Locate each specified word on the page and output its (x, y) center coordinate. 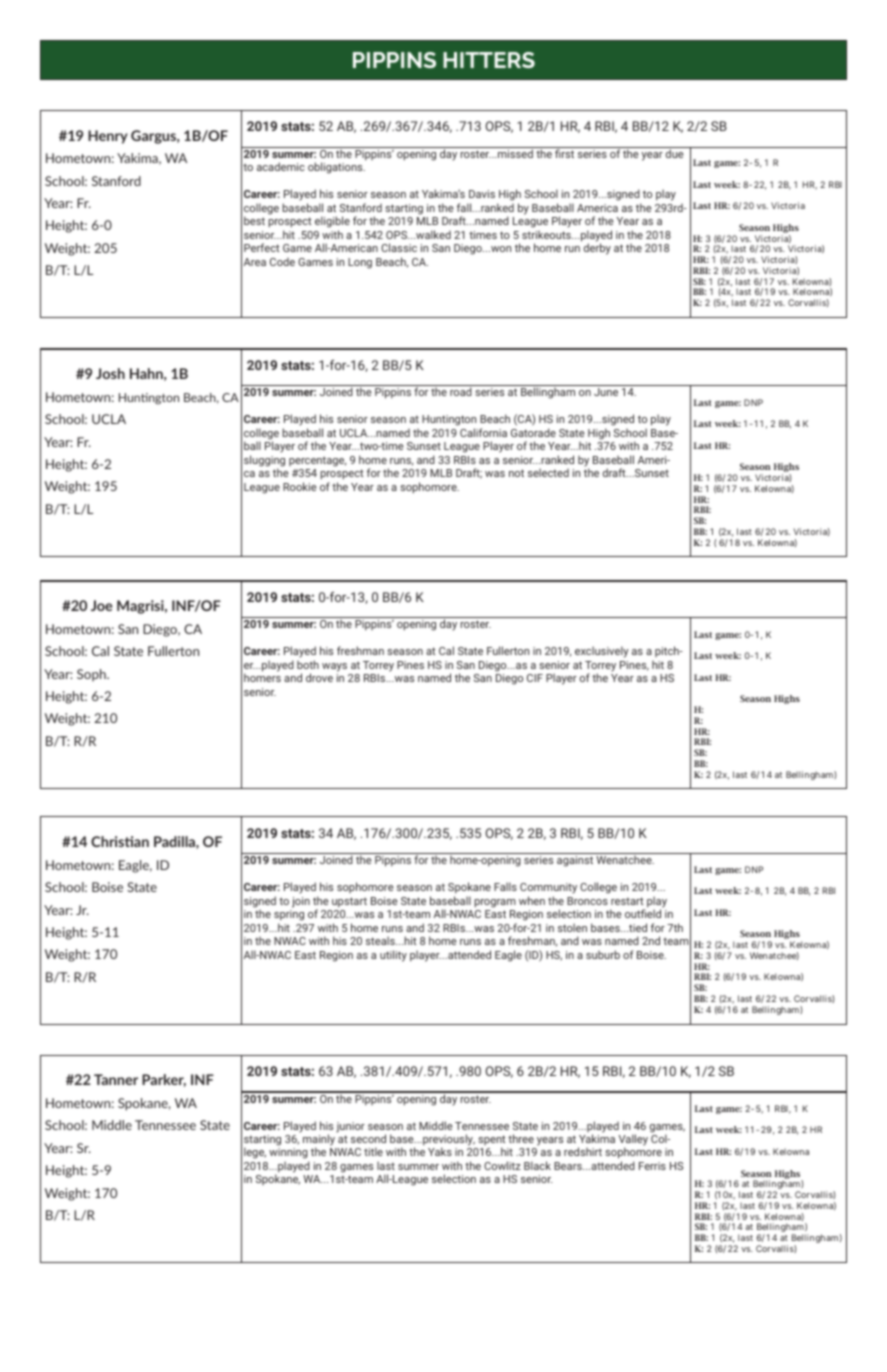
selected (548, 472)
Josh (110, 373)
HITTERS (489, 60)
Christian (120, 841)
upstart (349, 902)
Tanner (116, 1079)
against (575, 861)
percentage (317, 461)
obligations (336, 168)
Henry (108, 137)
